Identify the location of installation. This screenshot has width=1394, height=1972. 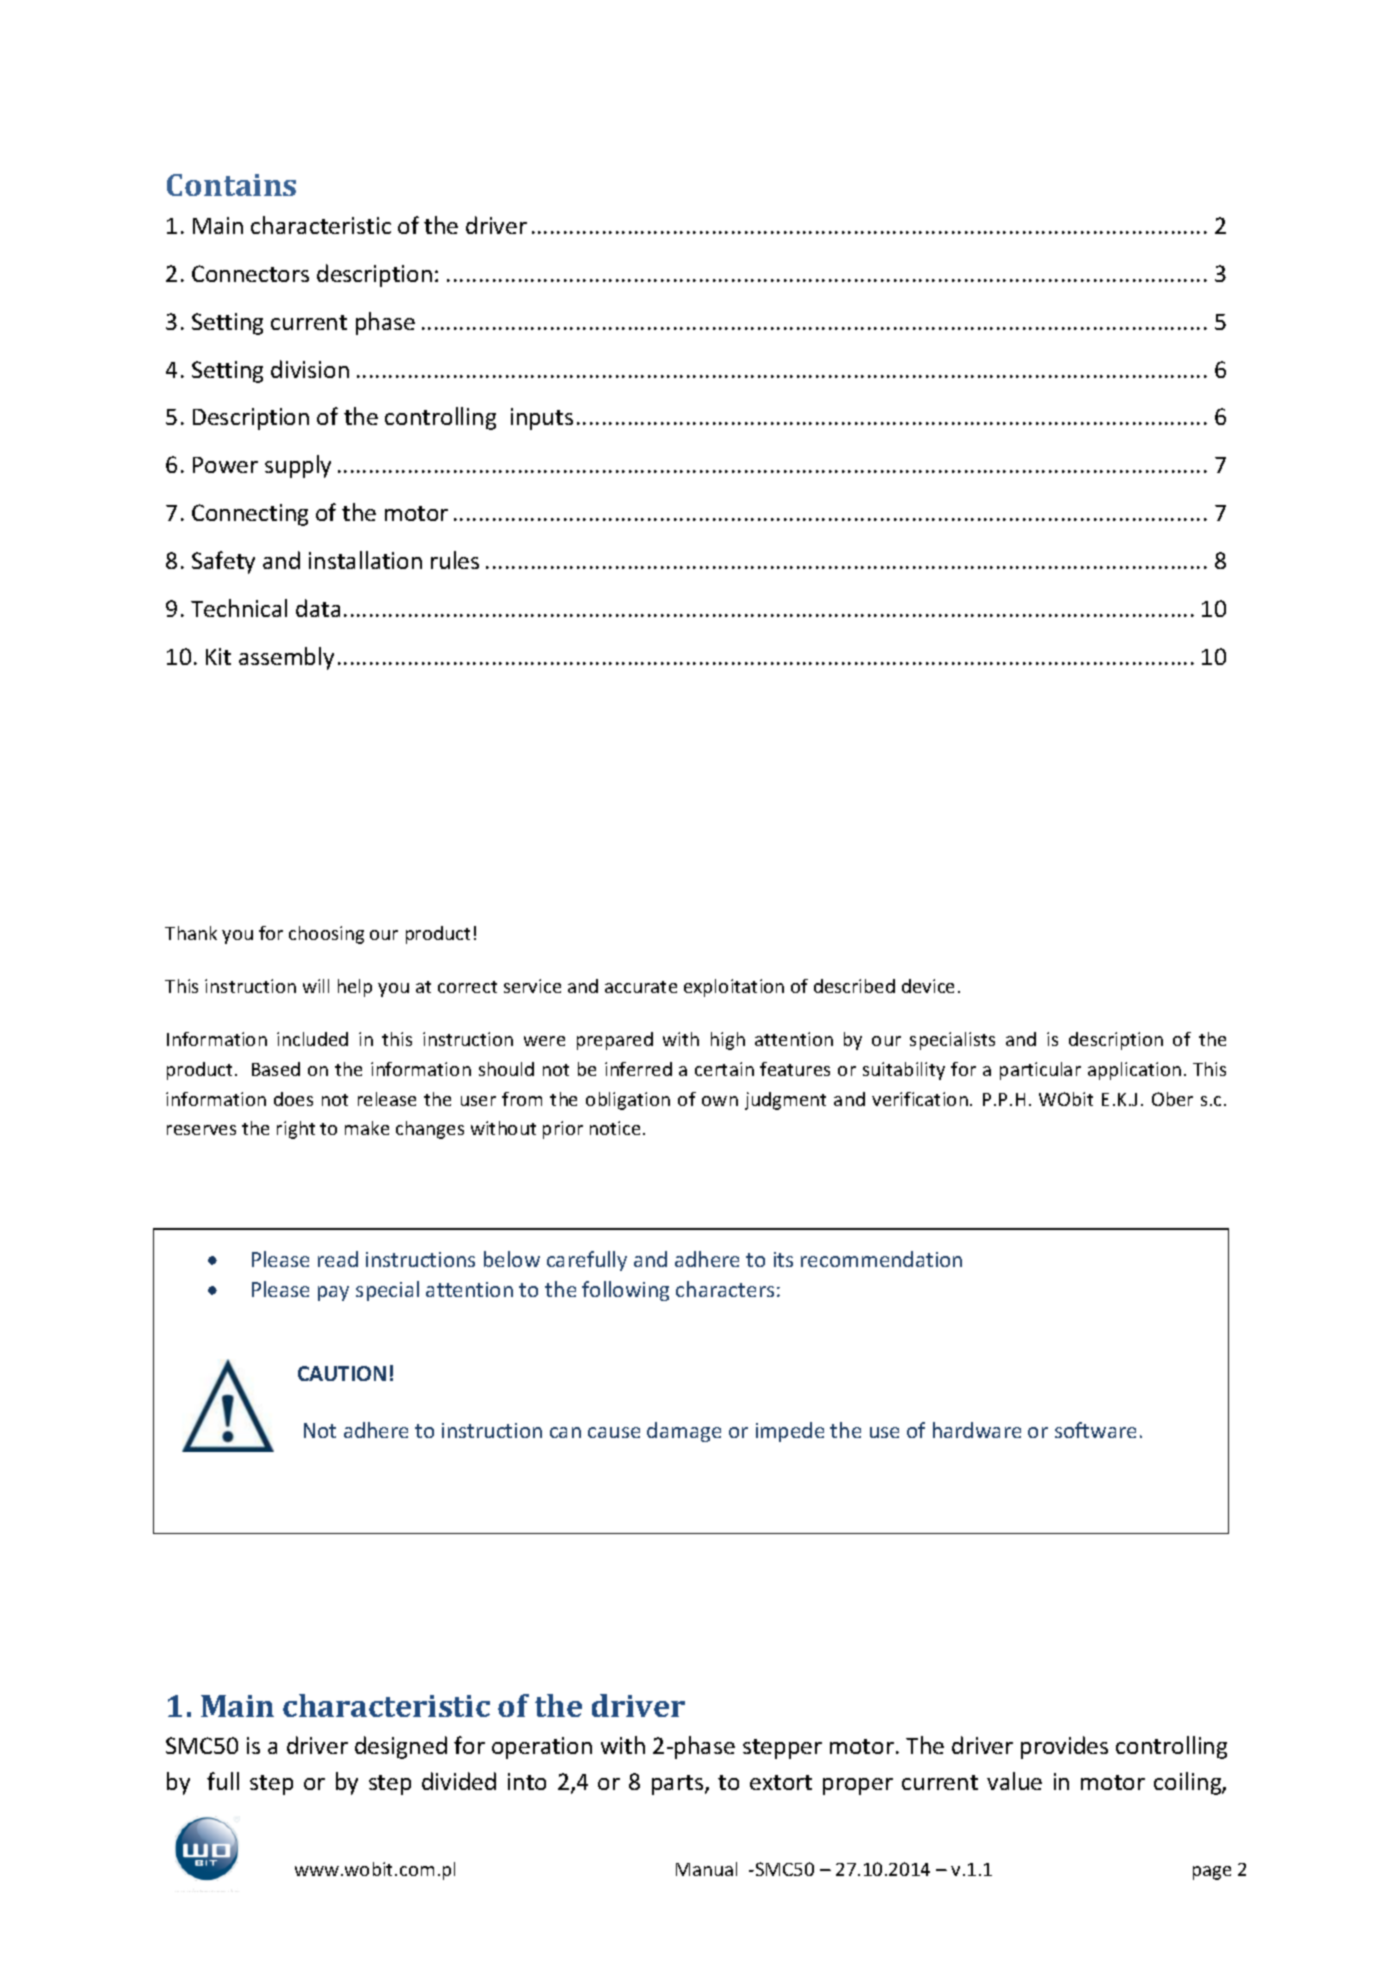
(365, 560).
